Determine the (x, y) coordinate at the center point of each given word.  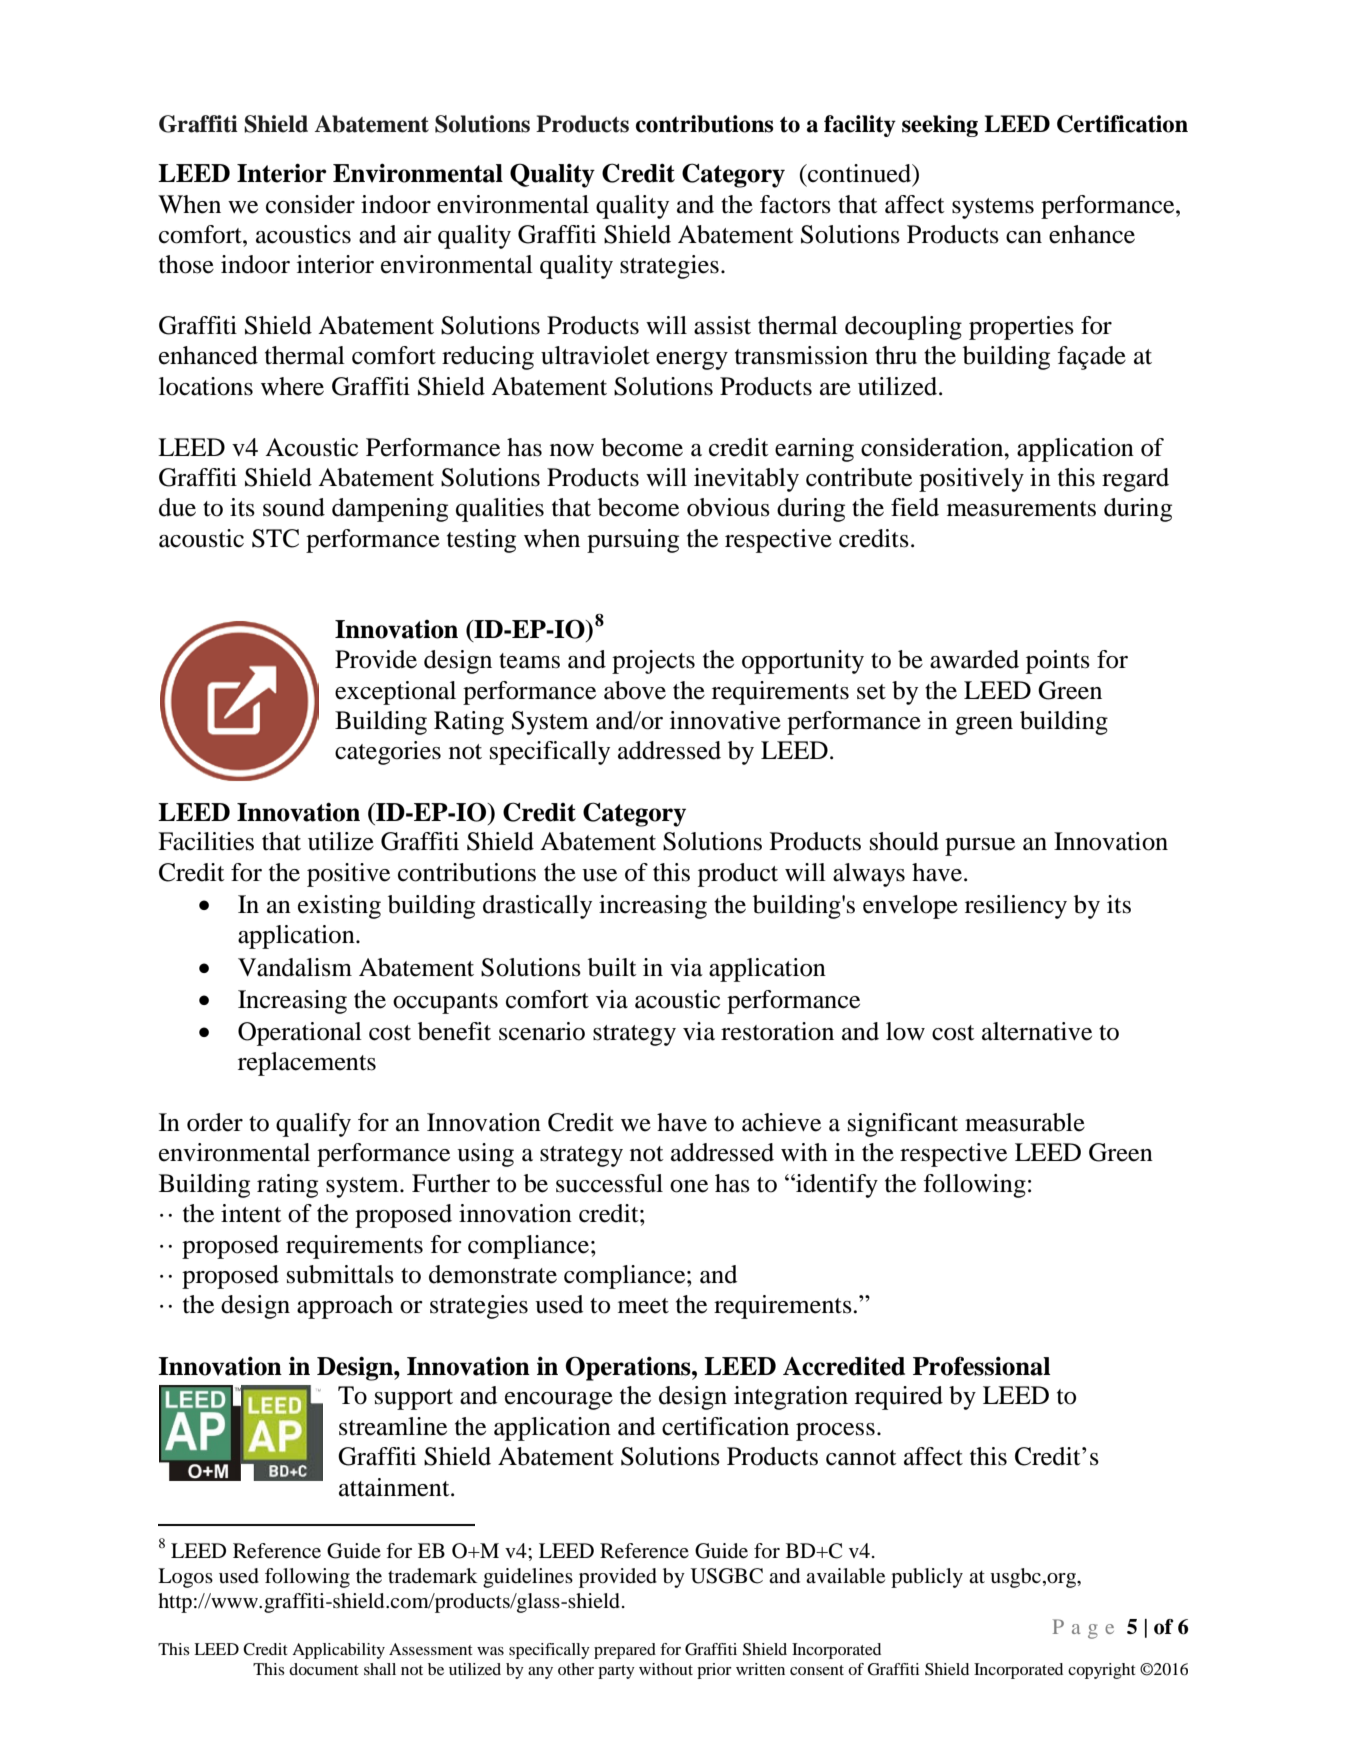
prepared (625, 1651)
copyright (1102, 1671)
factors (795, 204)
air (418, 234)
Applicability (338, 1651)
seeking (940, 126)
